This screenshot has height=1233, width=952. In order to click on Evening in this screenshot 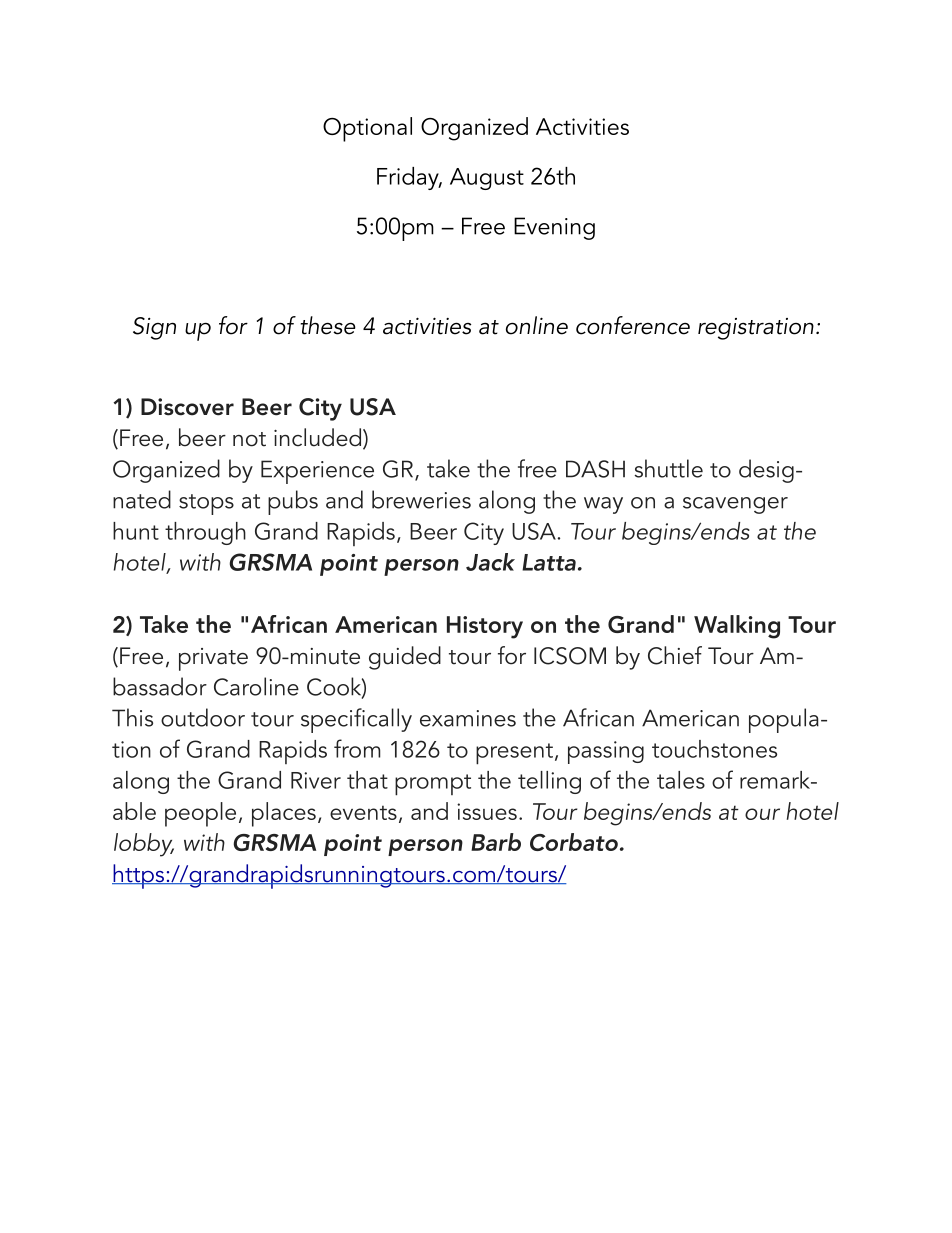, I will do `click(554, 228)`.
